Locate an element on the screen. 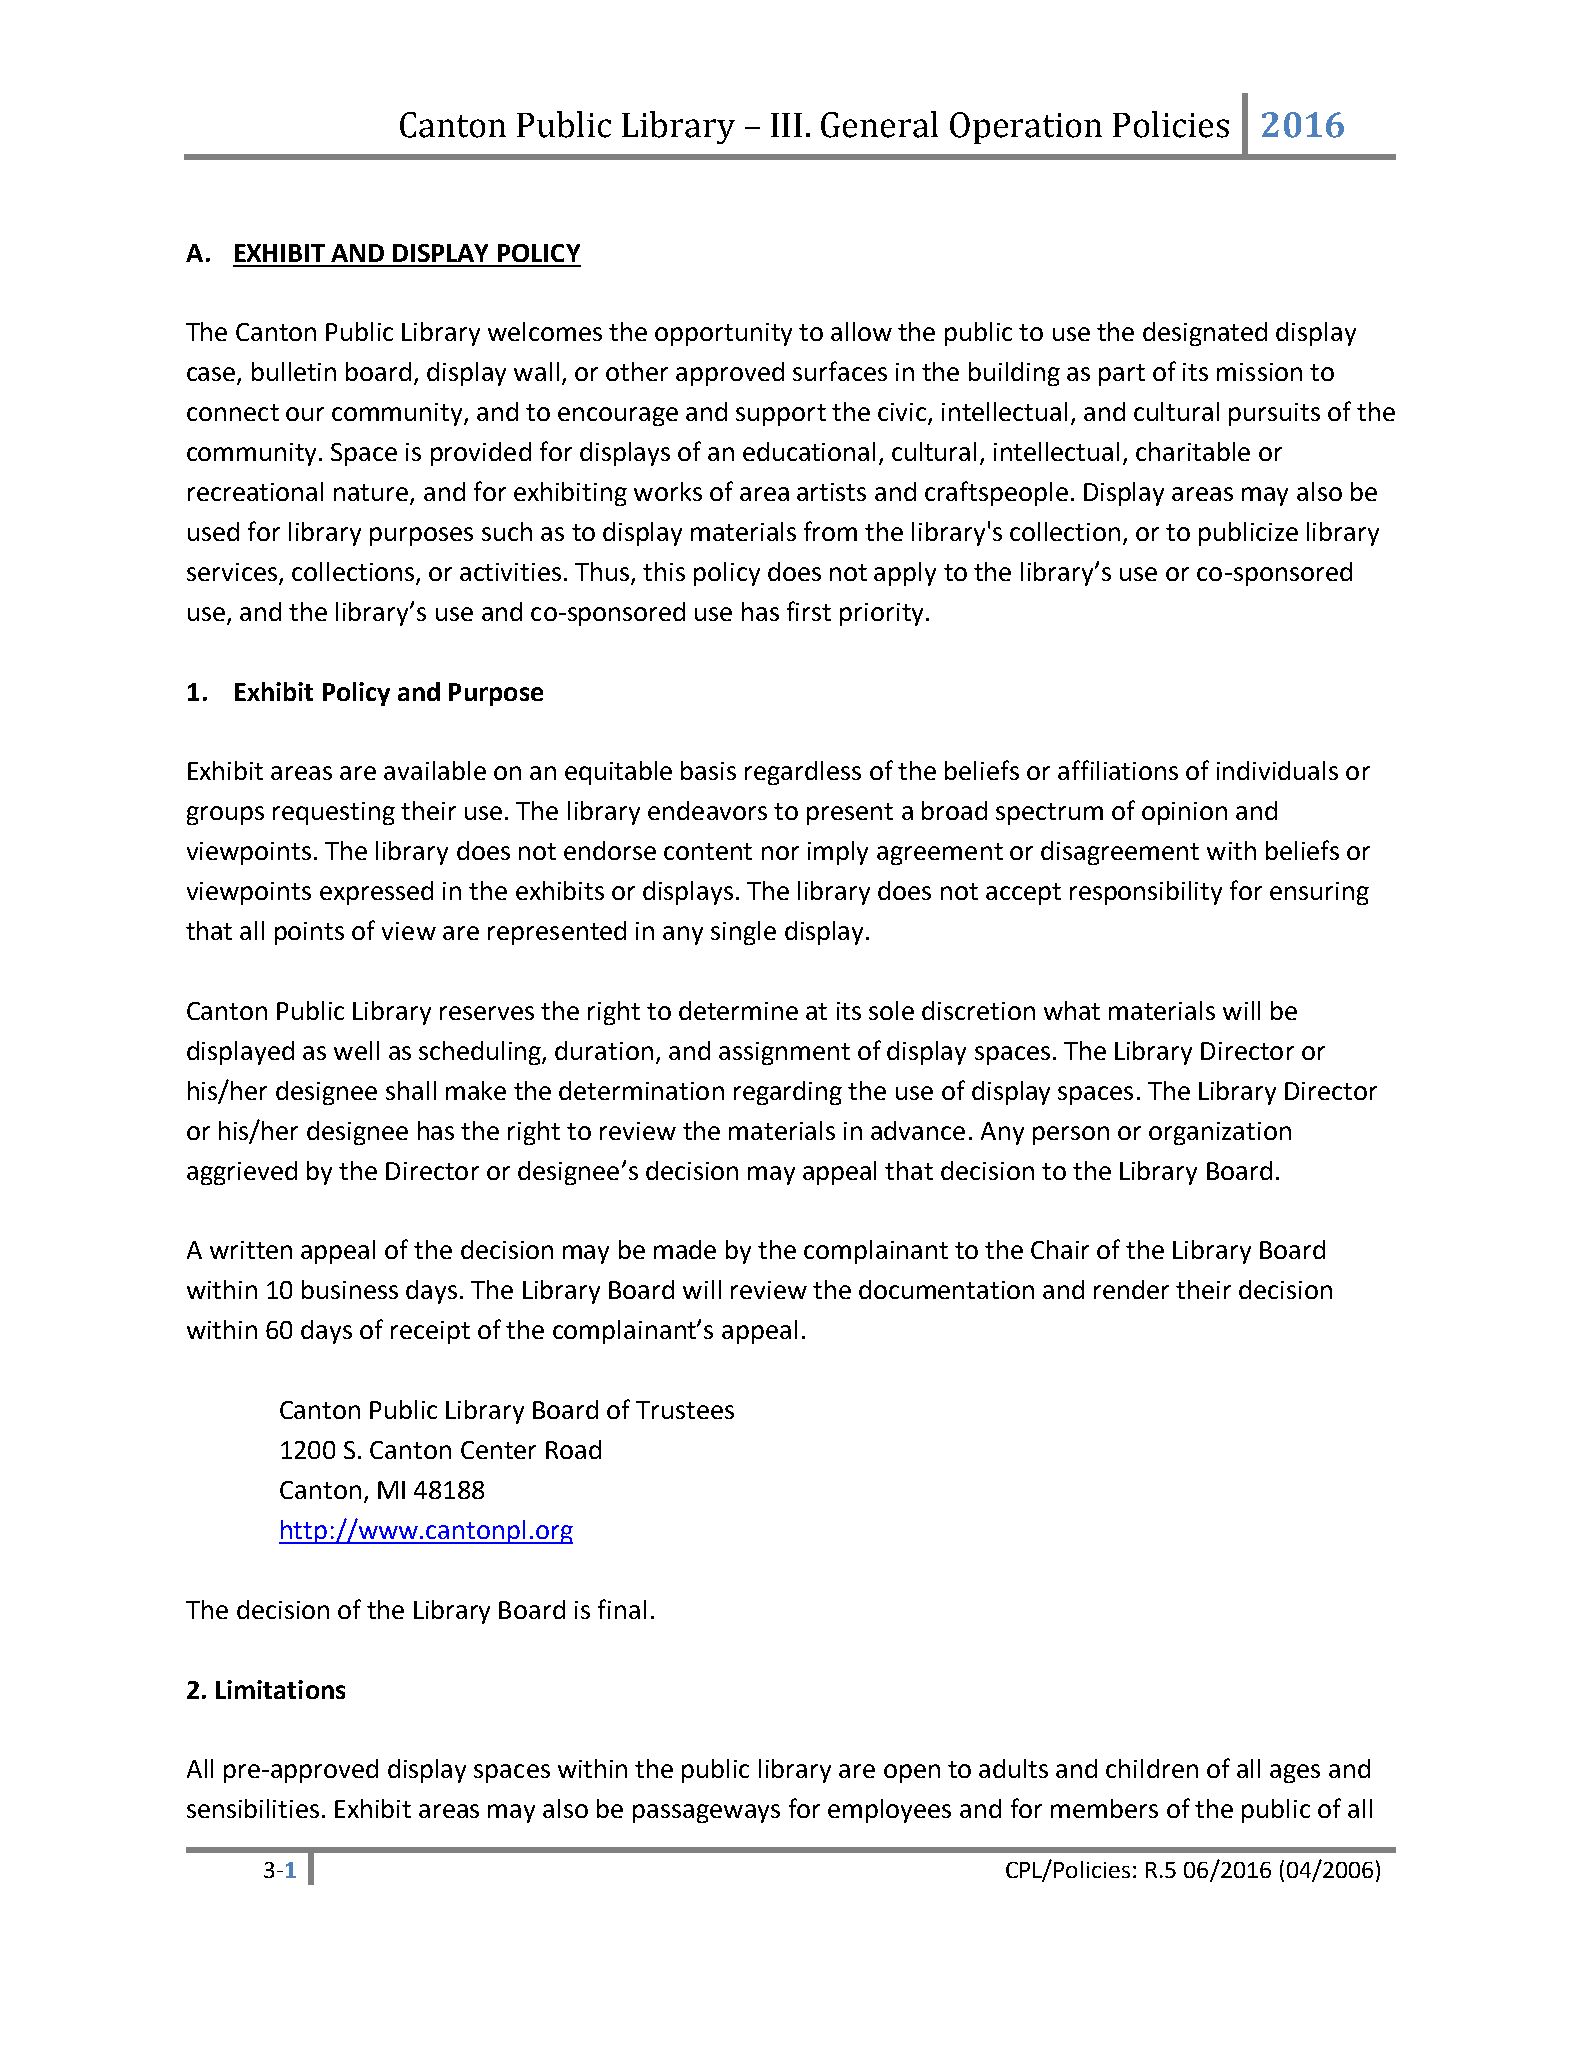 This screenshot has width=1582, height=2047. made is located at coordinates (685, 1249).
